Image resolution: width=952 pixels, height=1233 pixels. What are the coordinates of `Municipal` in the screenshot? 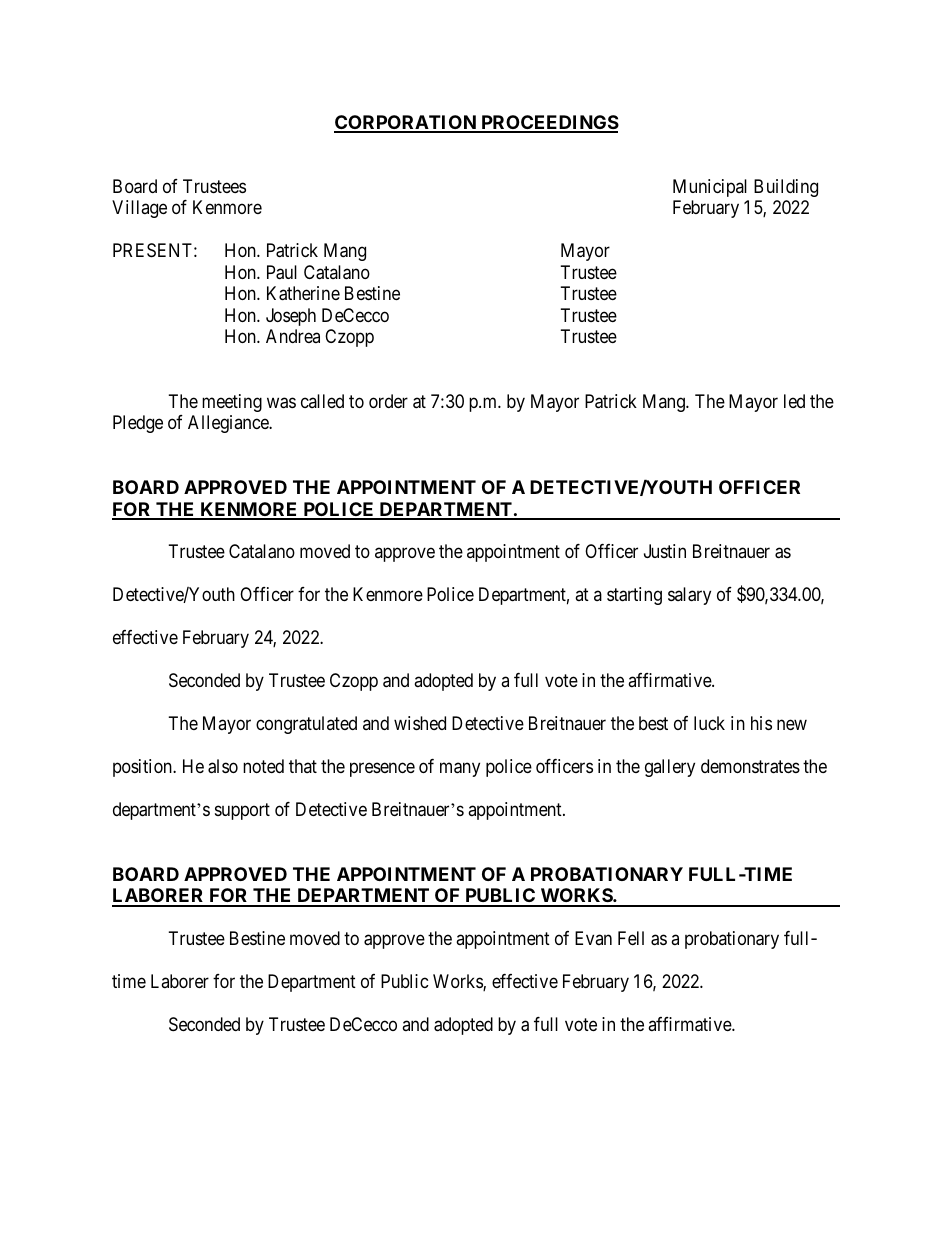 It's located at (710, 188).
